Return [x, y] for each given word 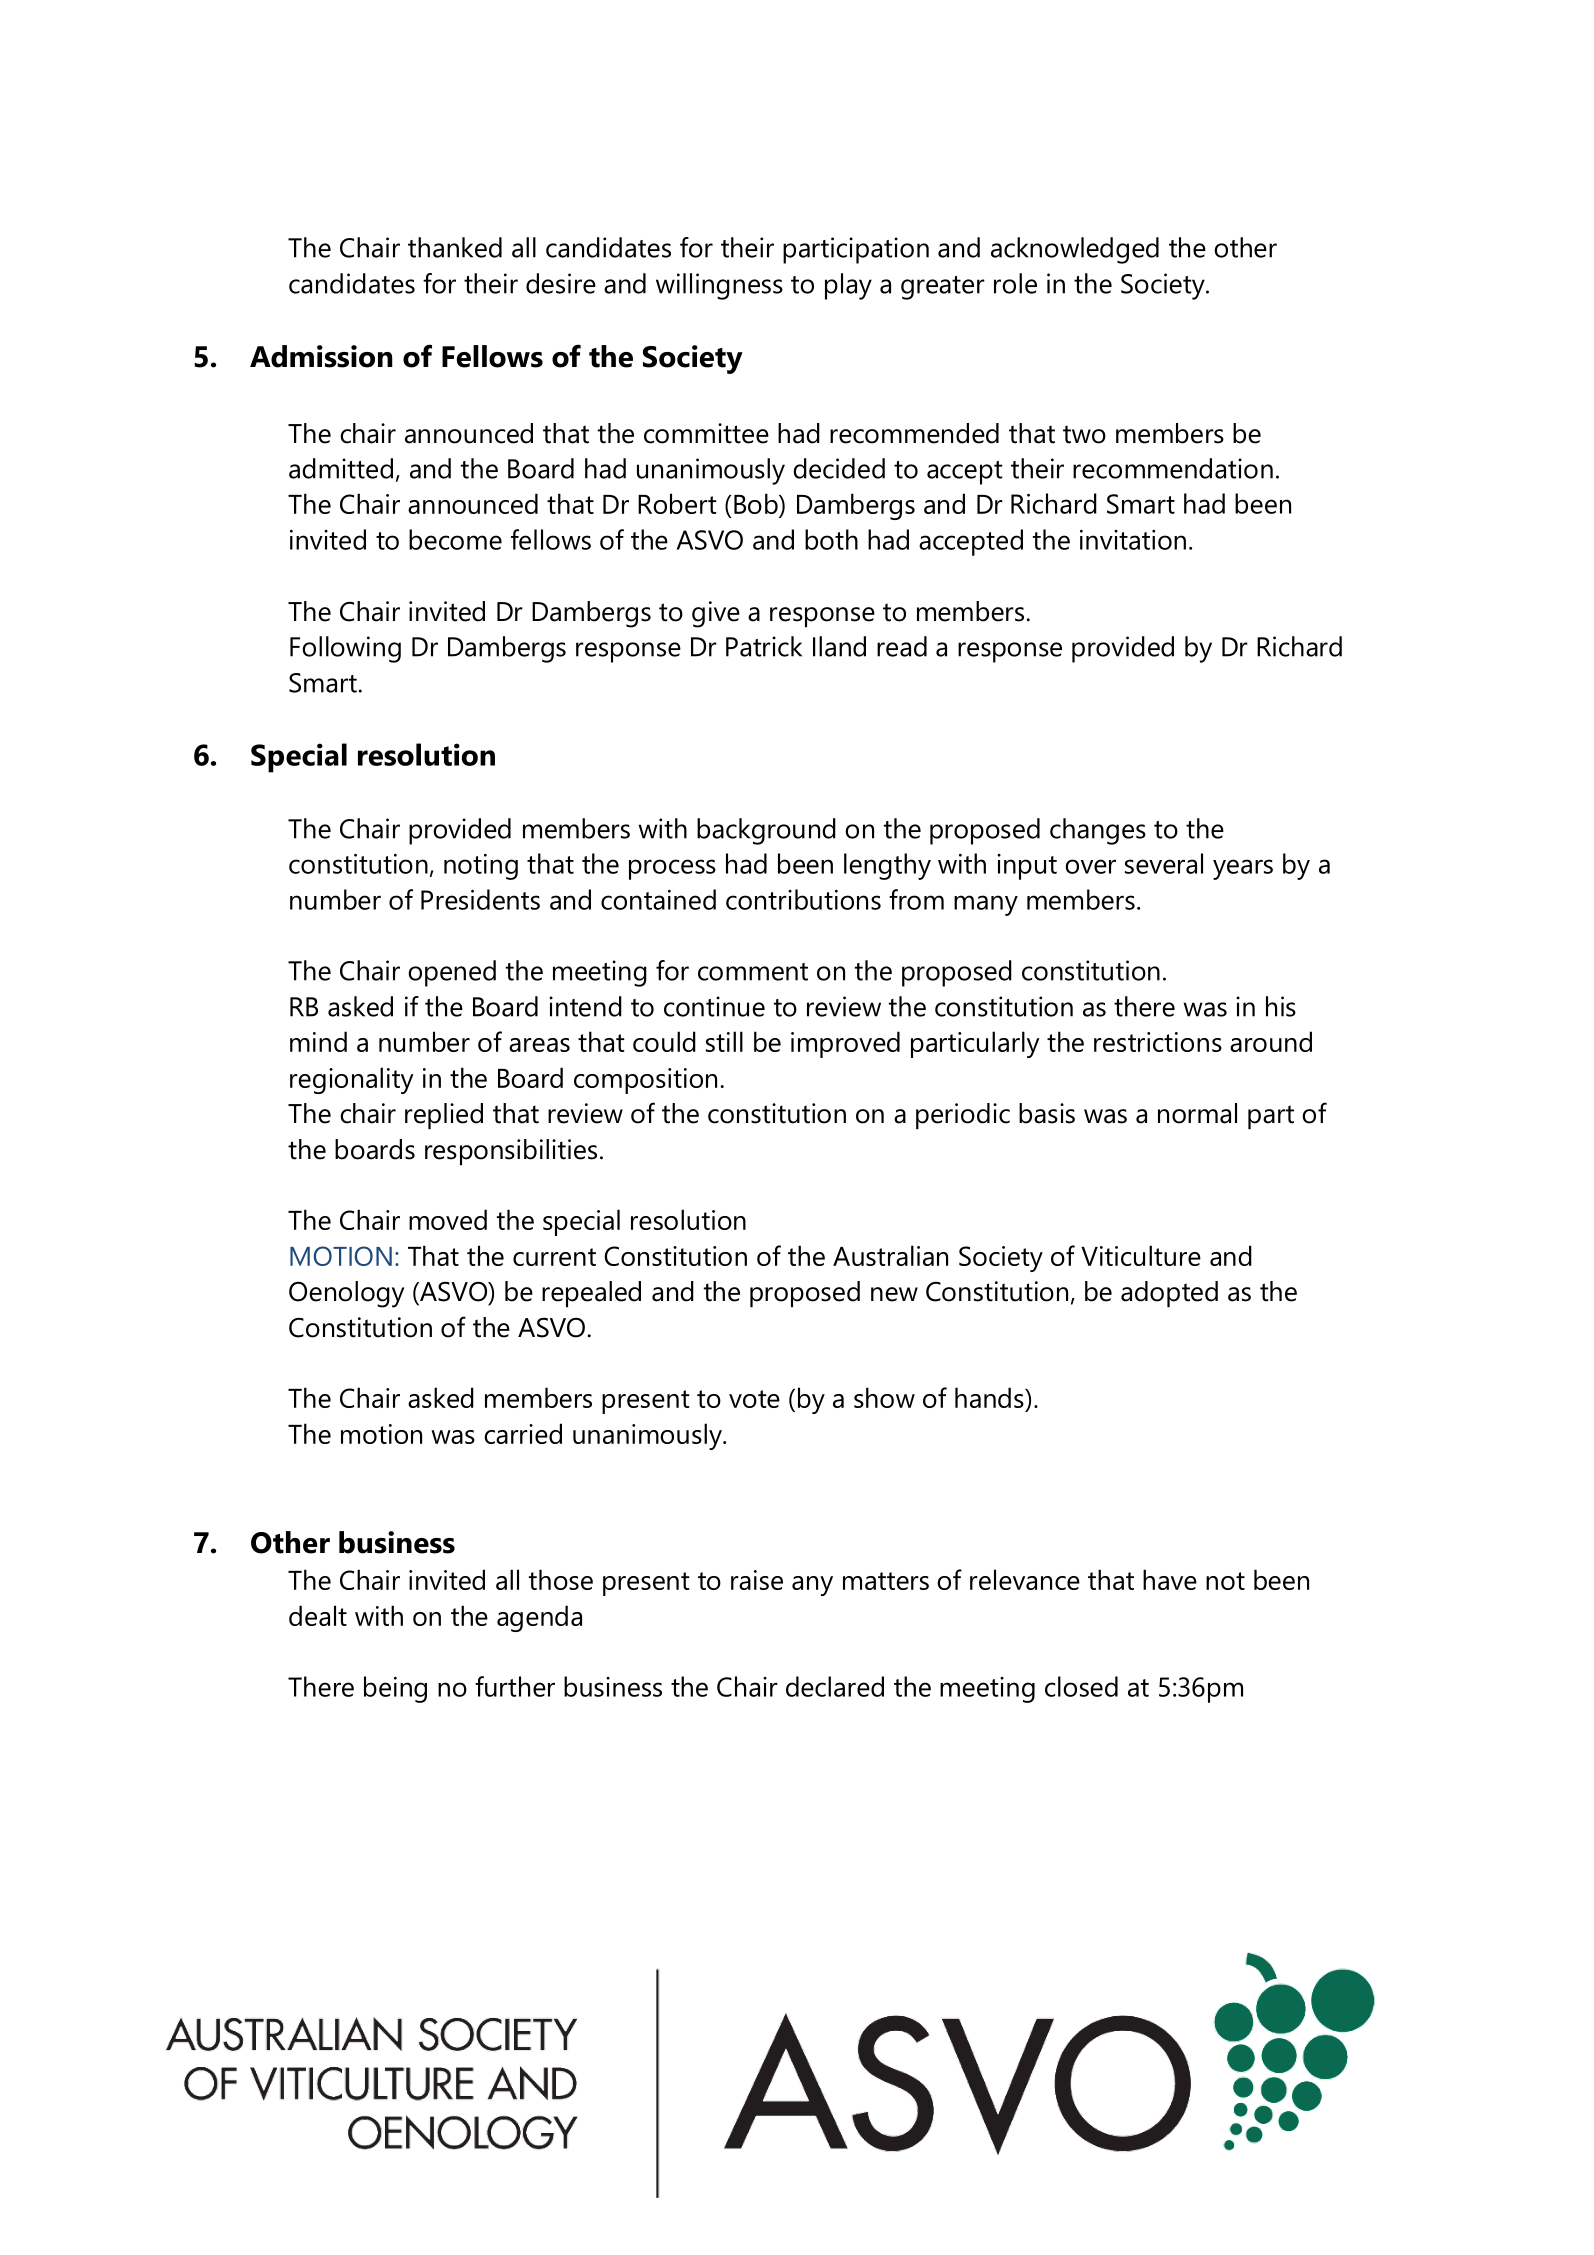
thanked [455, 247]
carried [523, 1433]
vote [754, 1399]
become [455, 539]
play [848, 286]
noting [481, 867]
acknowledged [1075, 250]
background [766, 831]
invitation [1133, 540]
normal [1197, 1113]
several [1164, 863]
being [395, 1689]
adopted [1169, 1294]
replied [444, 1116]
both [831, 539]
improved [845, 1044]
